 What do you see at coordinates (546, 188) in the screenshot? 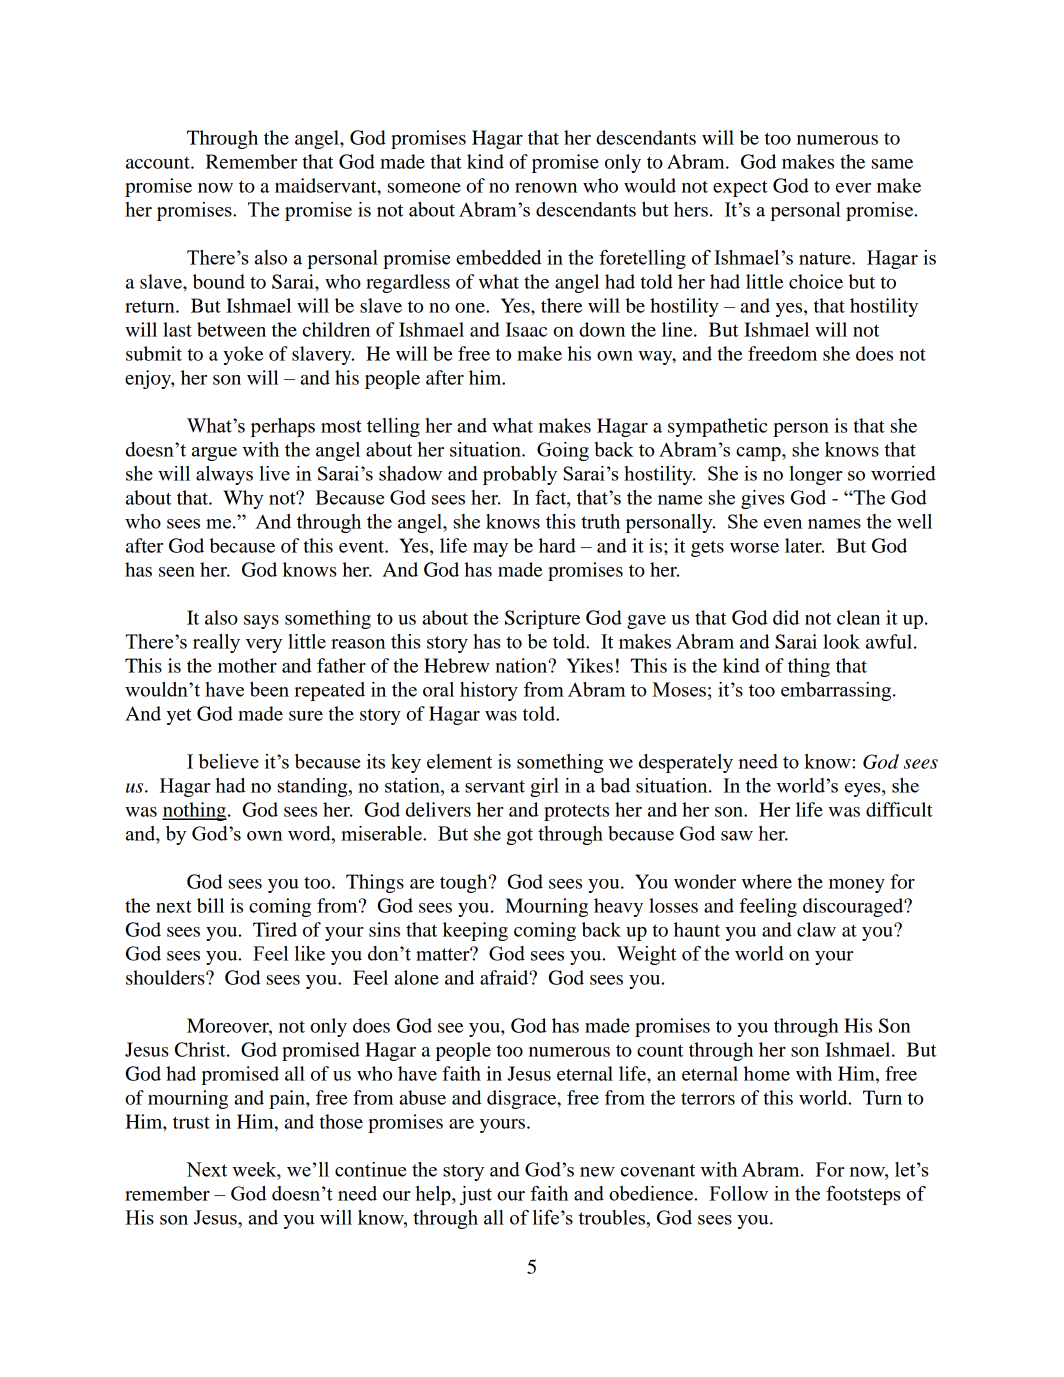
I see `renown` at bounding box center [546, 188].
